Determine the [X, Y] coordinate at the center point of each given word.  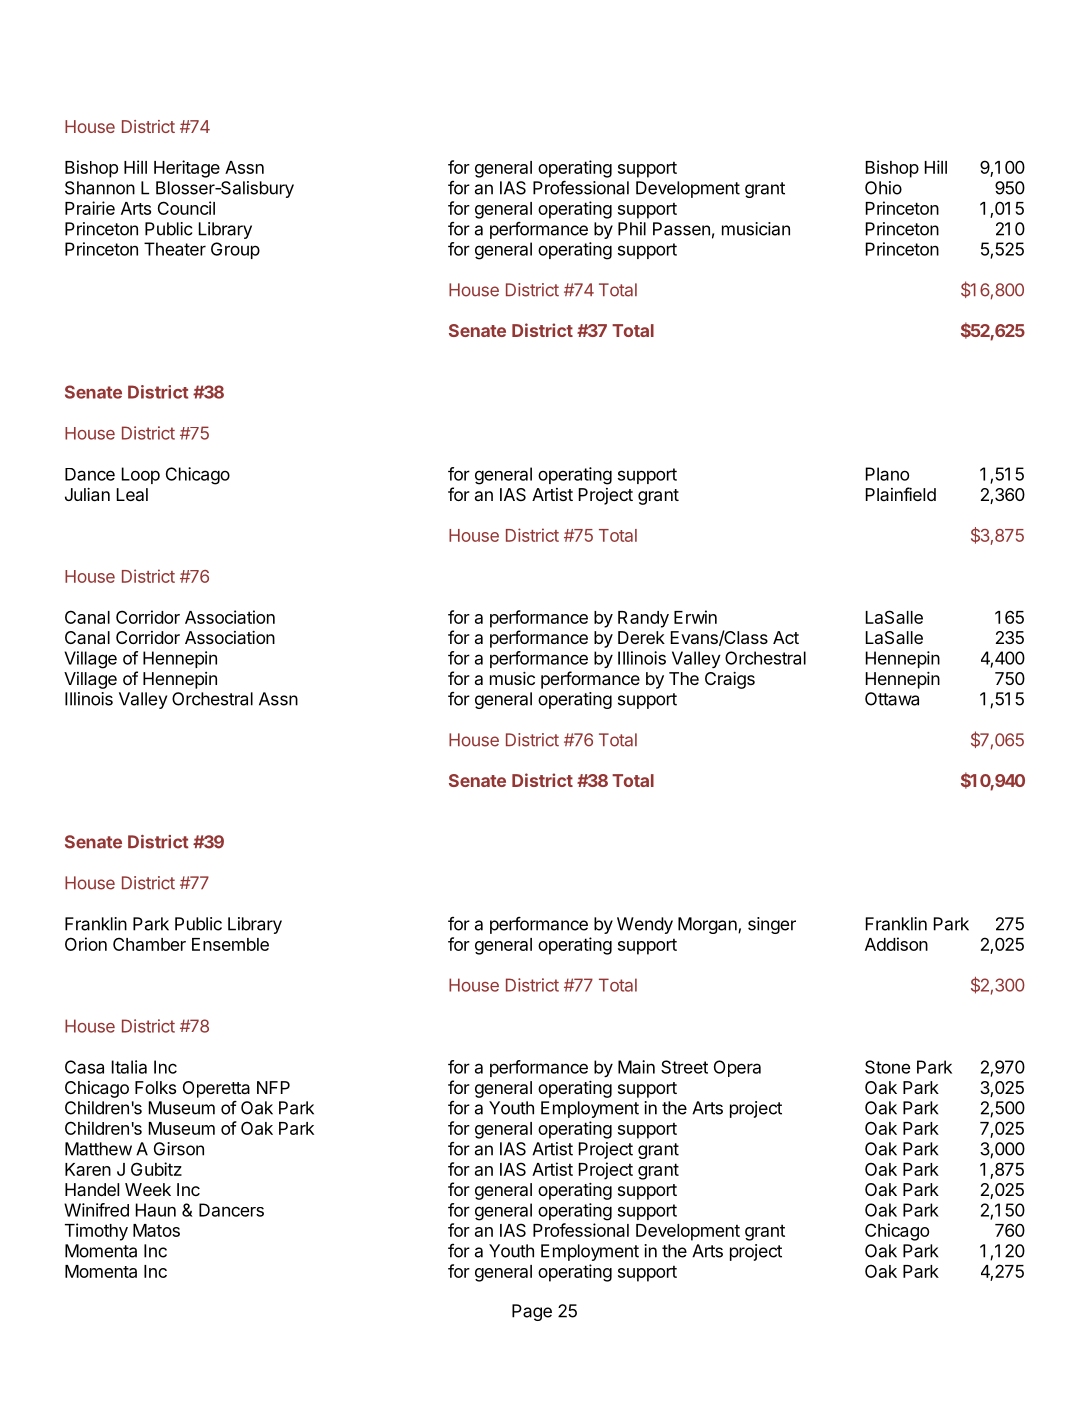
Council [186, 208]
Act [786, 637]
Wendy [645, 925]
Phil [632, 229]
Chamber [149, 944]
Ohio [883, 188]
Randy [643, 619]
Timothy [96, 1232]
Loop [141, 475]
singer [772, 925]
